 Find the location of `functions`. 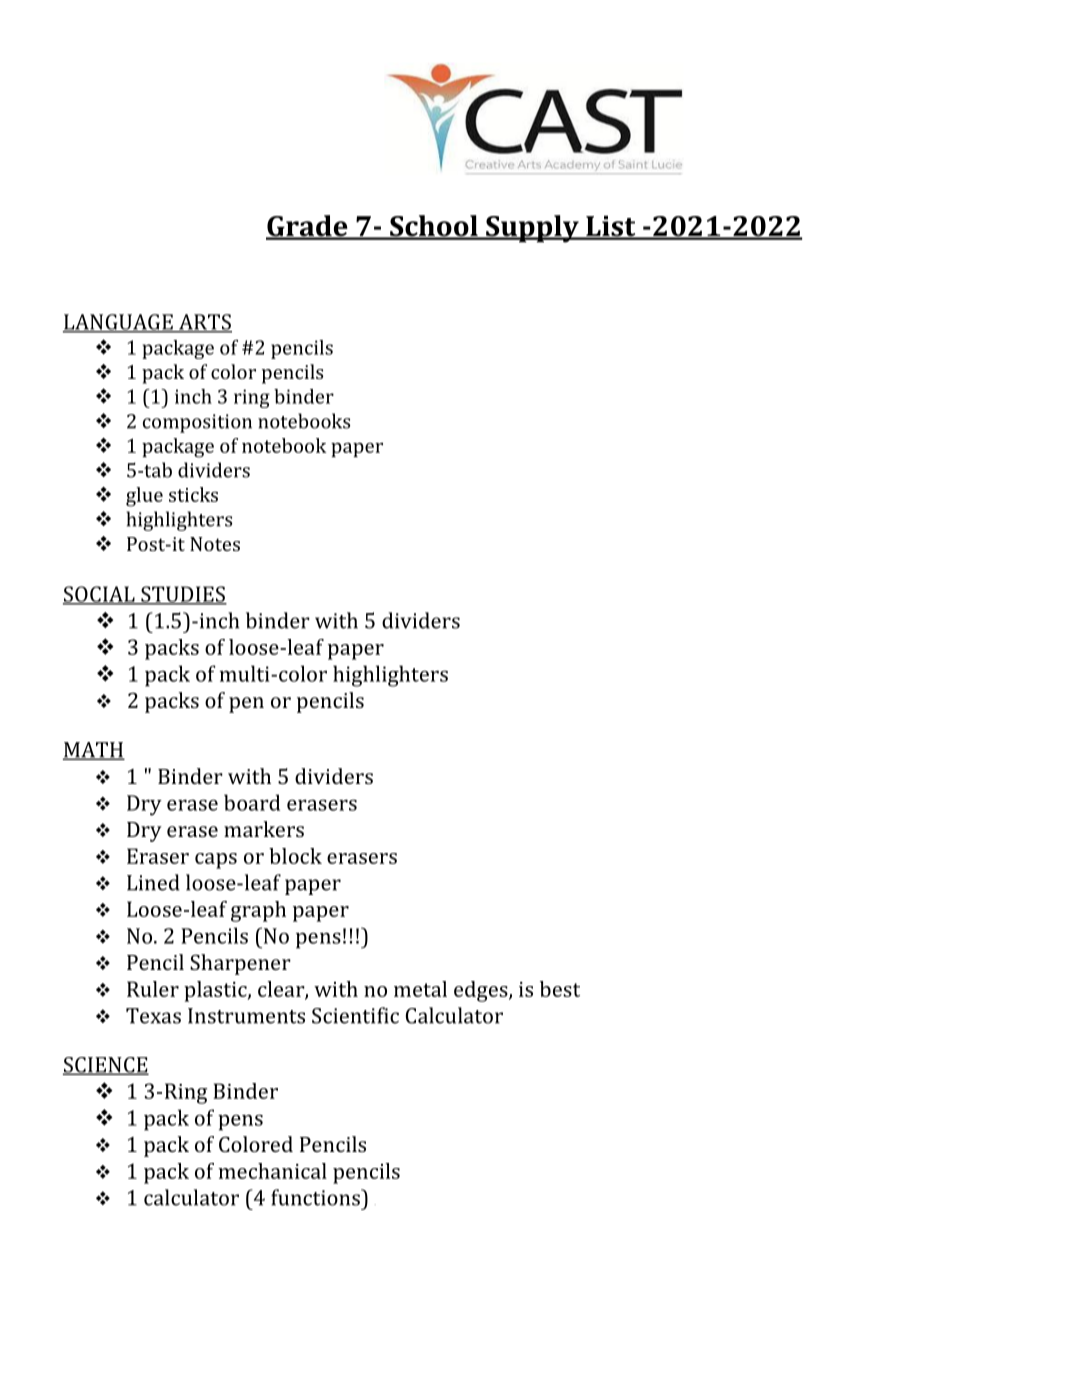

functions is located at coordinates (316, 1197).
